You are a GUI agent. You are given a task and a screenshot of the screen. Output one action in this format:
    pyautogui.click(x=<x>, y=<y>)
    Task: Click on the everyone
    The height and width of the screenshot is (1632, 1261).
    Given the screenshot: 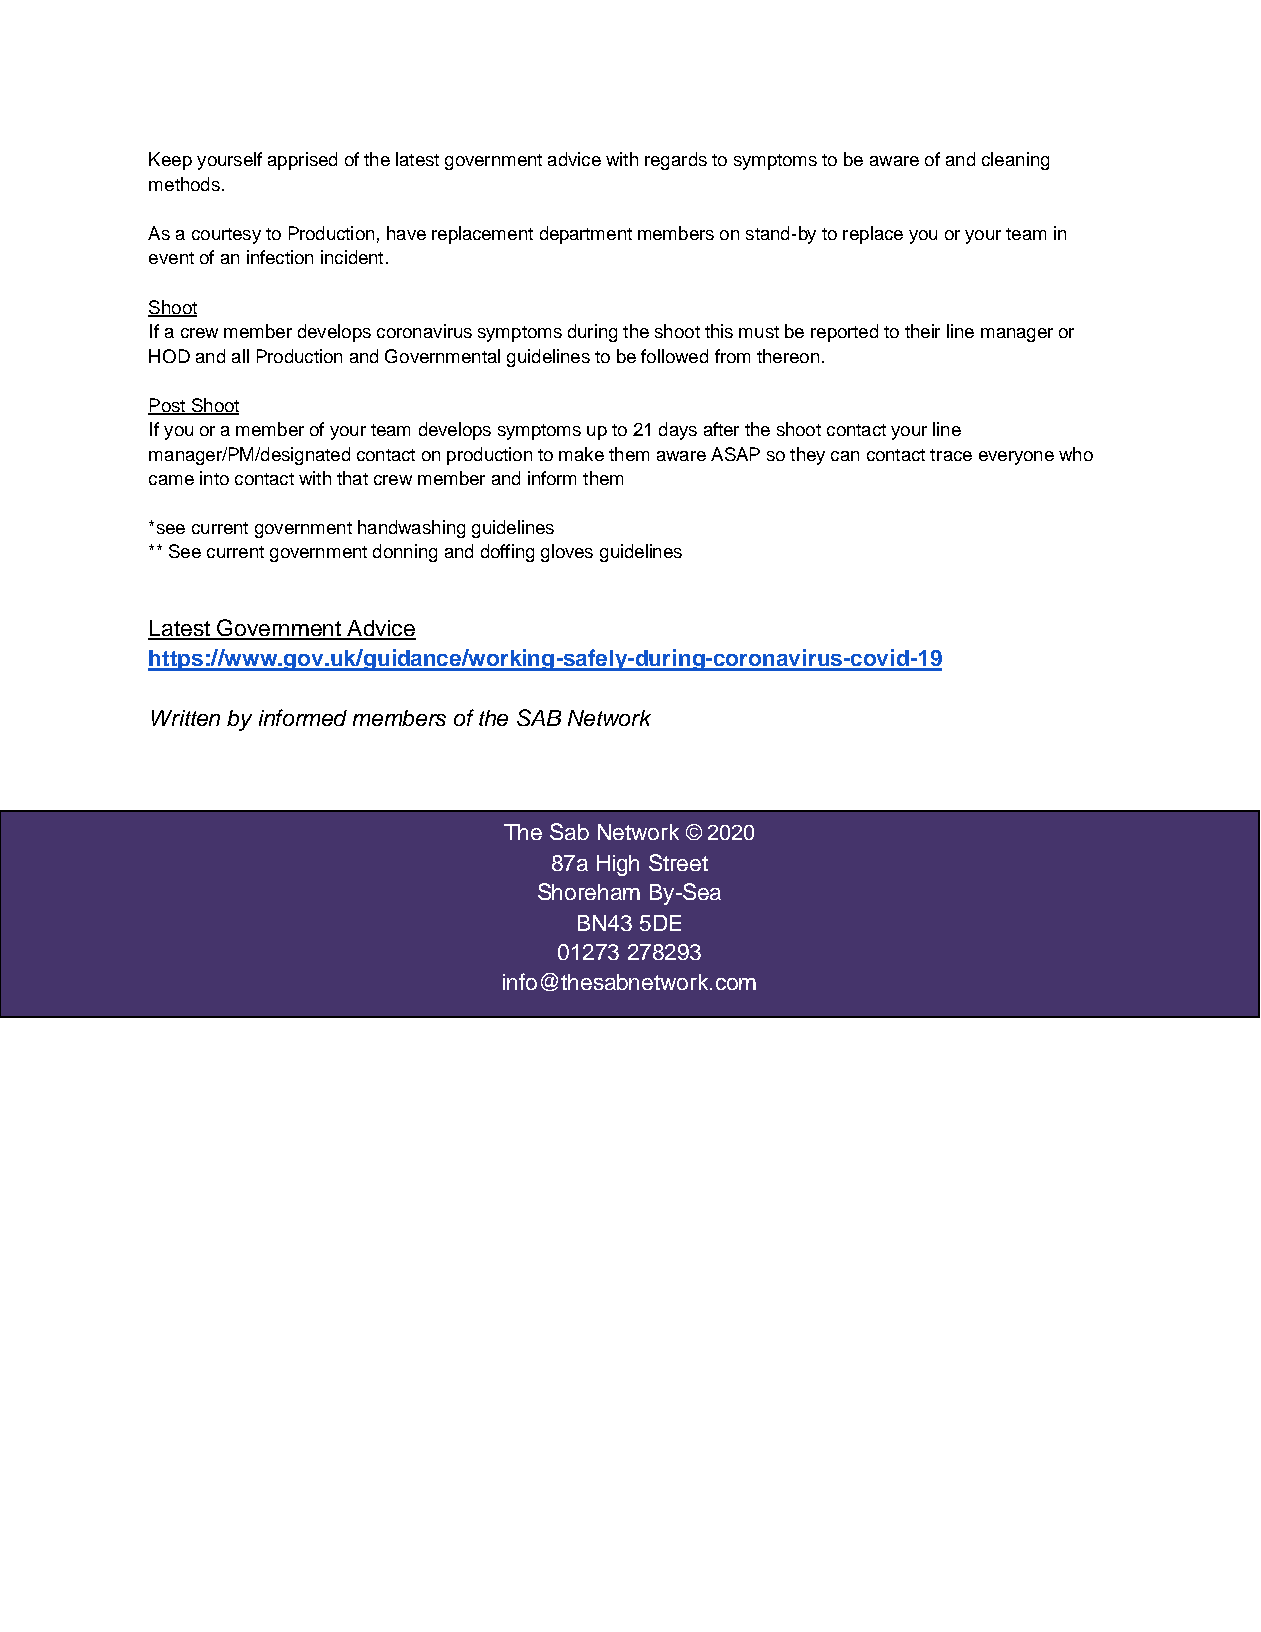 What is the action you would take?
    pyautogui.click(x=1016, y=458)
